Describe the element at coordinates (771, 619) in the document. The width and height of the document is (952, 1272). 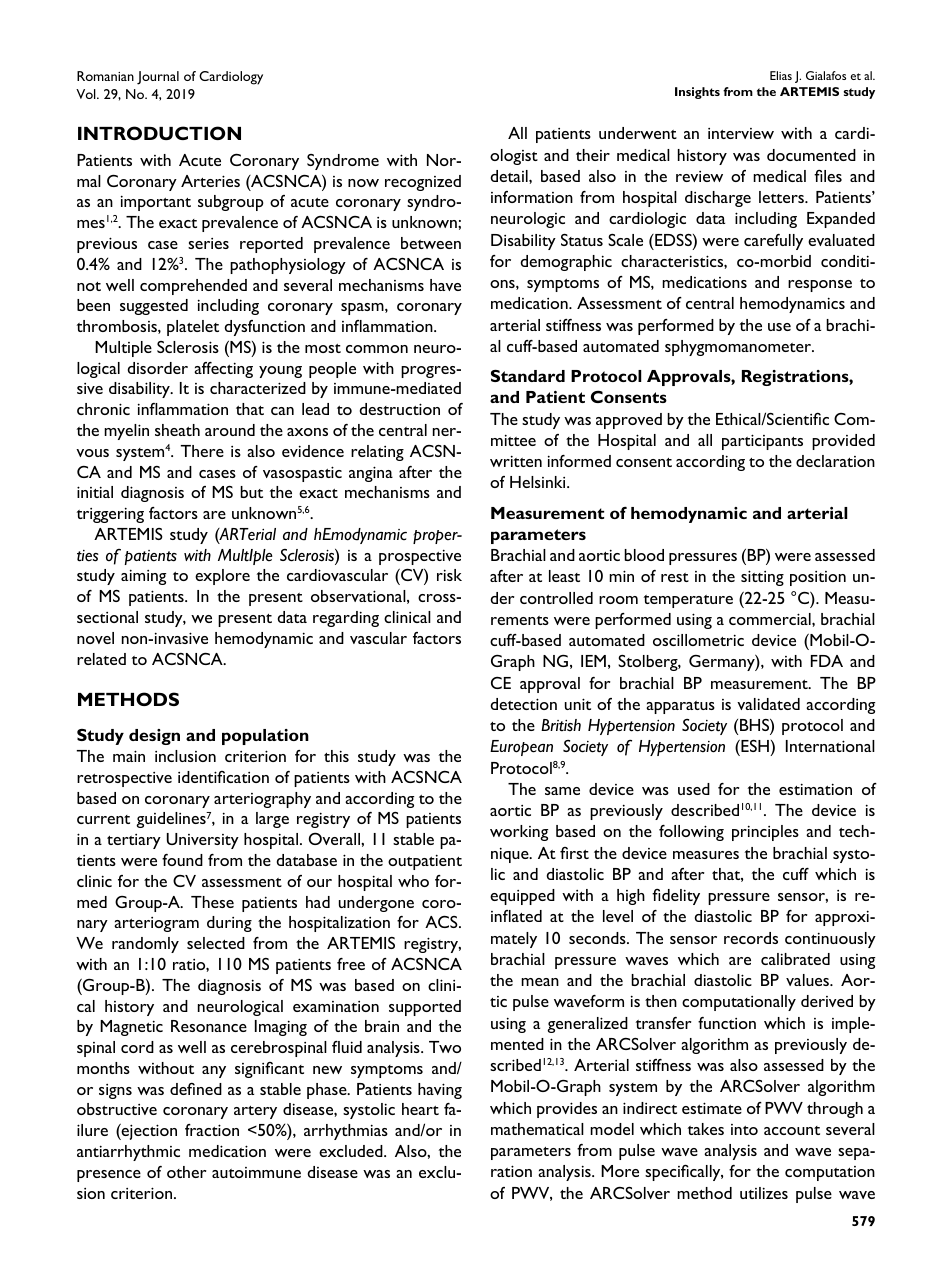
I see `commercial` at that location.
